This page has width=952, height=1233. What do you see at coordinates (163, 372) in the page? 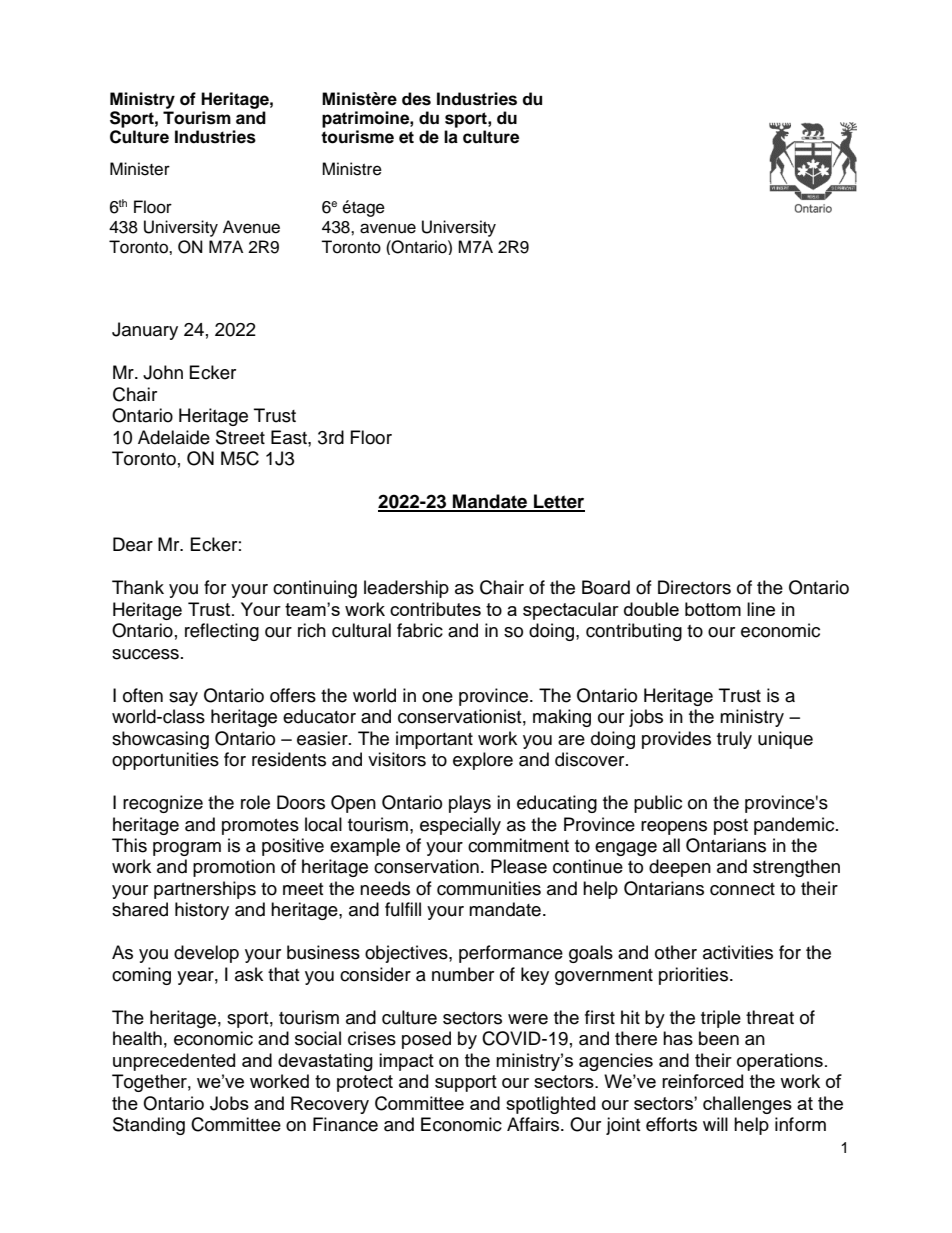
I see `John` at bounding box center [163, 372].
